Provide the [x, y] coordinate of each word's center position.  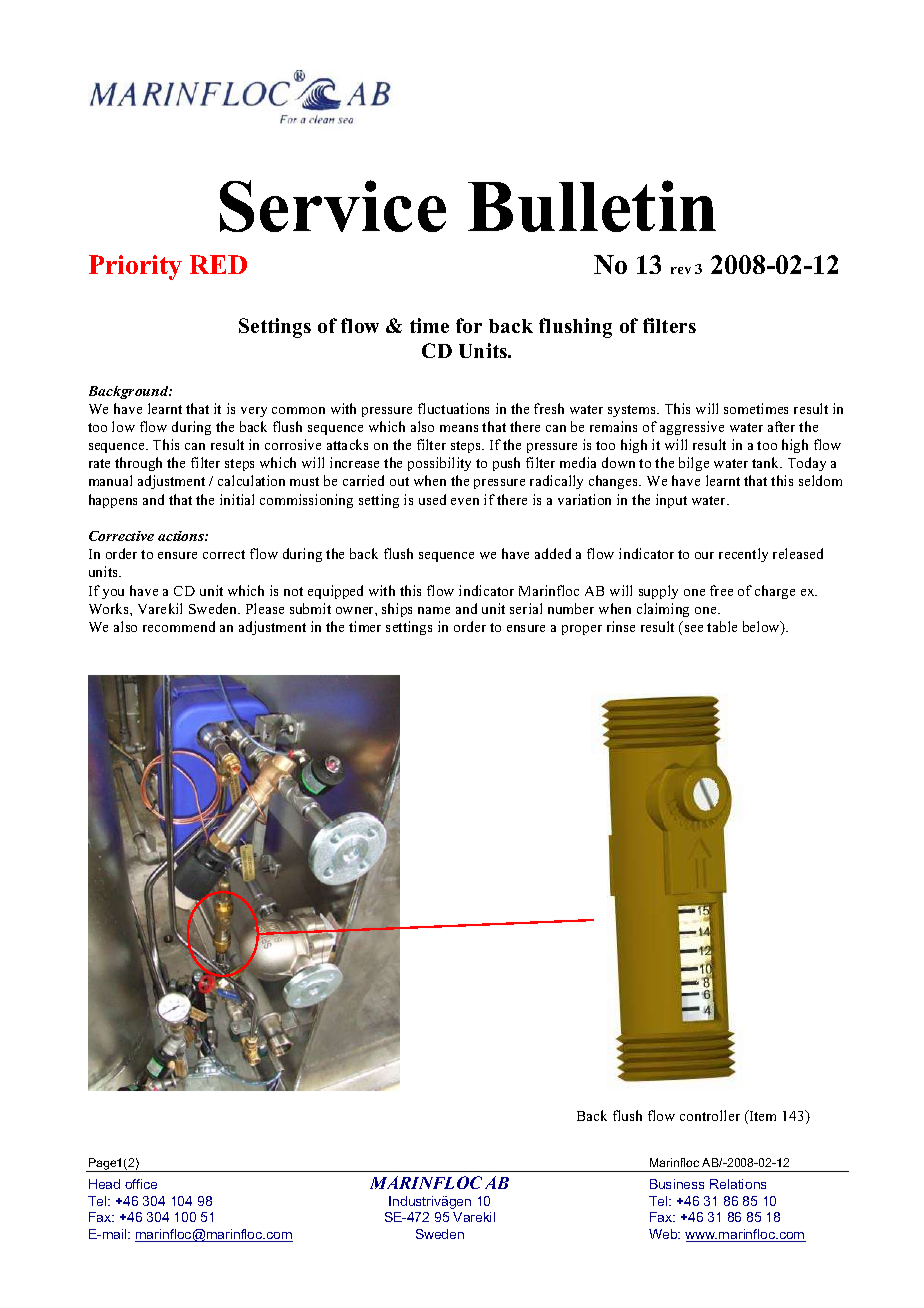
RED [218, 264]
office [141, 1184]
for [469, 325]
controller [710, 1115]
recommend [179, 626]
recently [743, 555]
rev [681, 270]
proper [582, 630]
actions [182, 536]
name [434, 610]
